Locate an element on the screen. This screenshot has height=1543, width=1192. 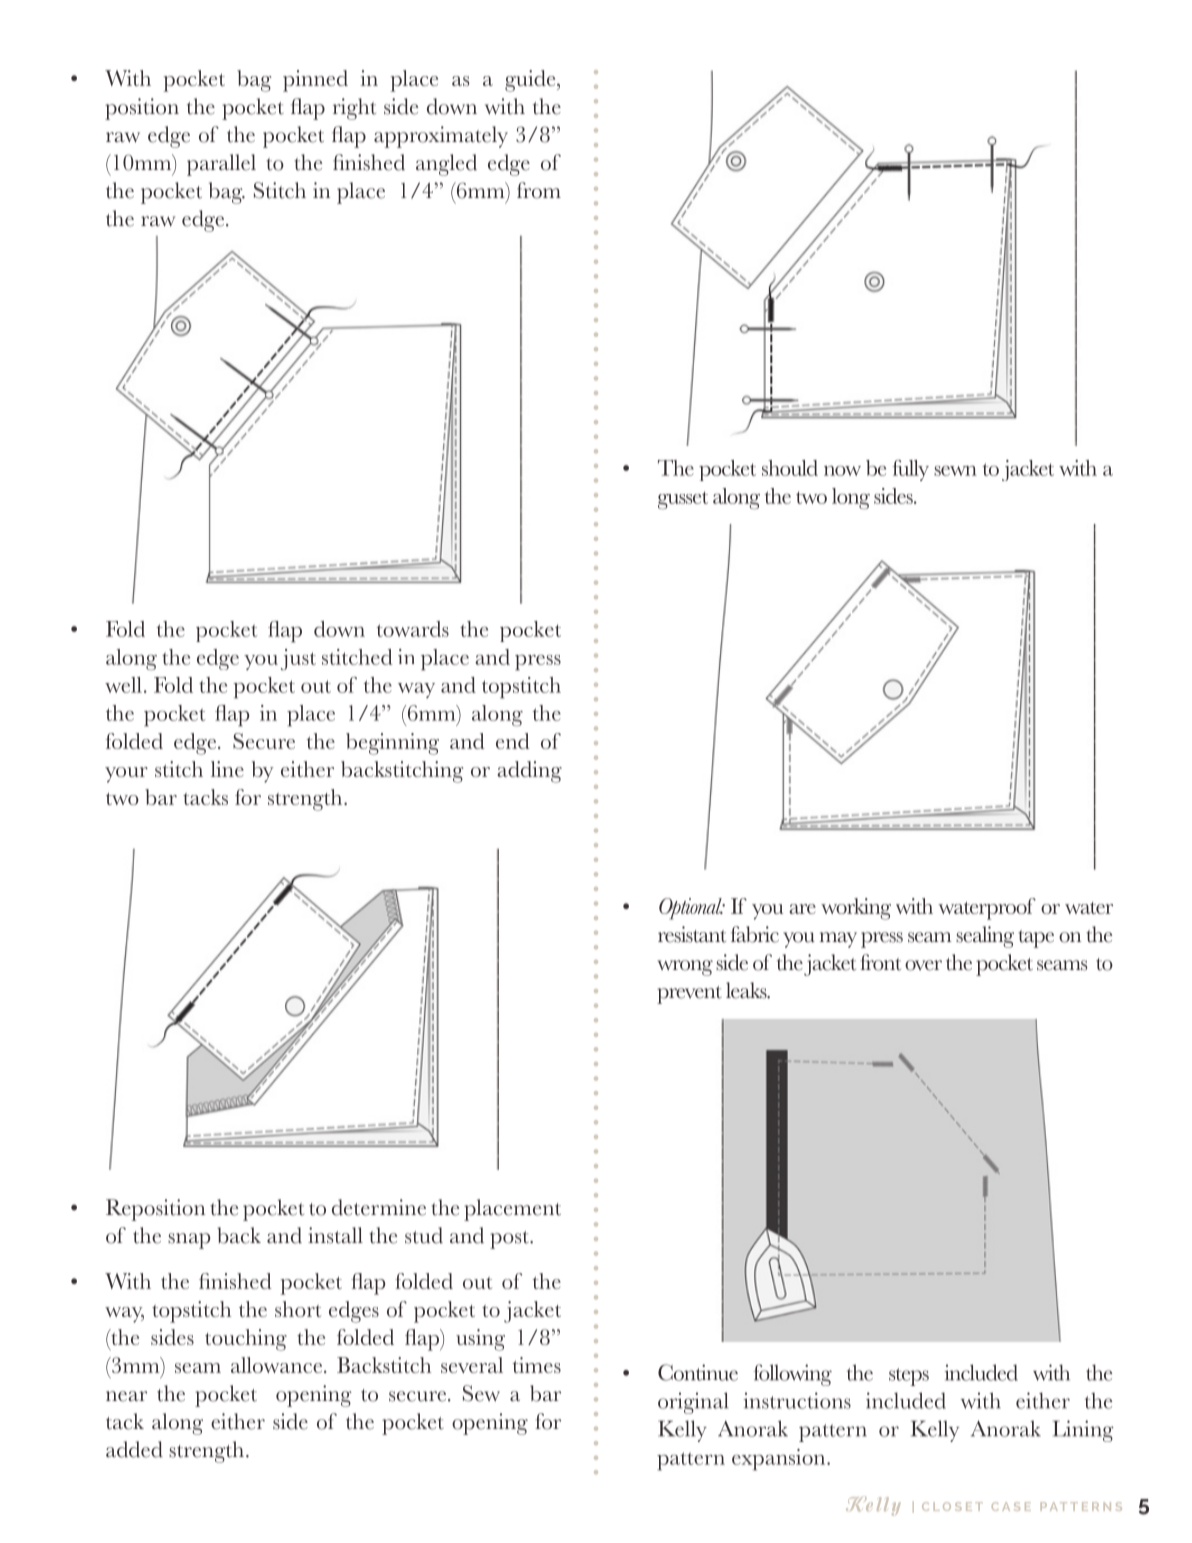
original is located at coordinates (693, 1403).
